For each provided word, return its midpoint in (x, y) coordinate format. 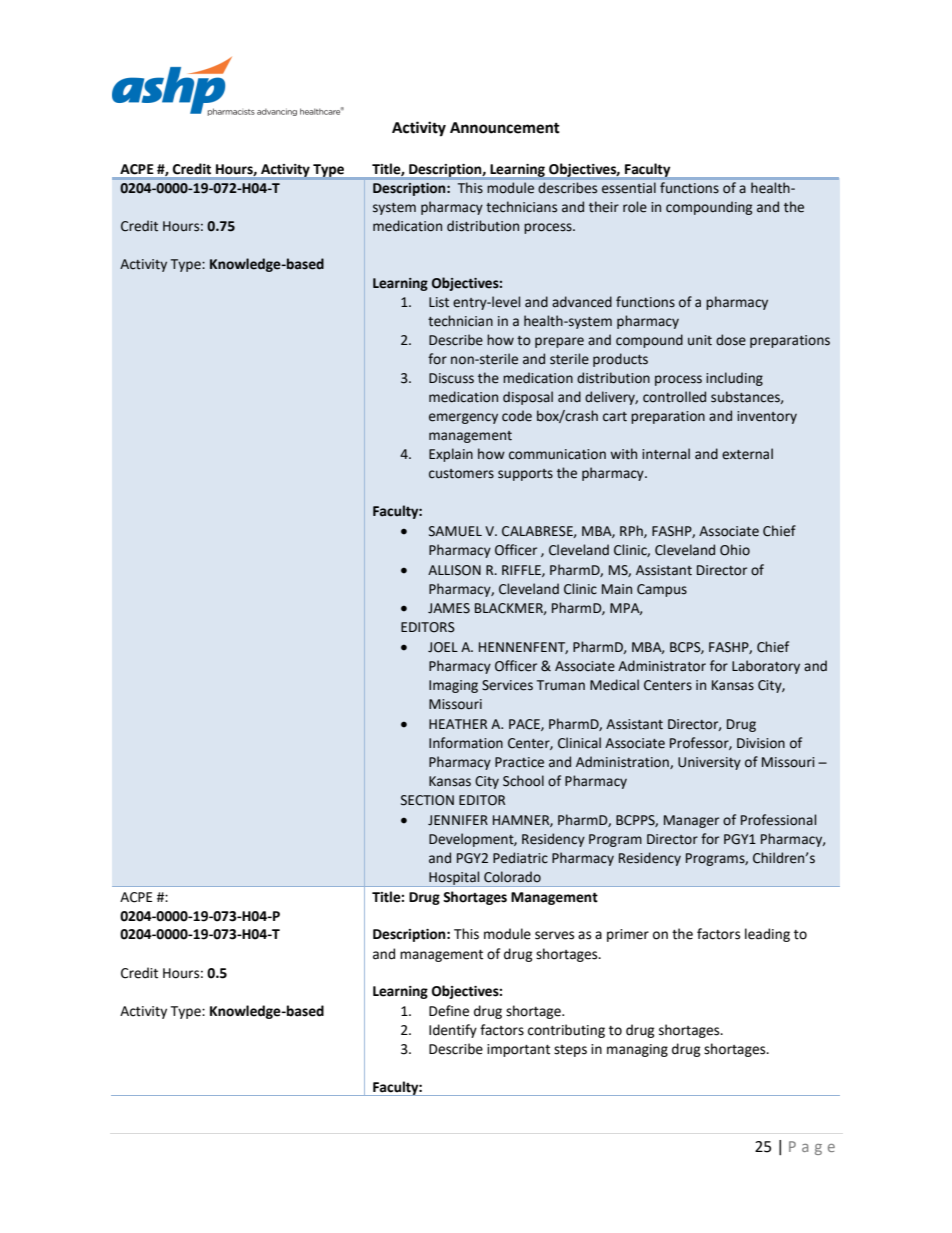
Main (617, 589)
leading (767, 935)
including (734, 379)
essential (629, 187)
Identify (453, 1031)
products (620, 360)
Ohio (735, 550)
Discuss (451, 378)
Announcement (505, 128)
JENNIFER (458, 820)
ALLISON (454, 570)
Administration (623, 762)
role (635, 207)
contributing (566, 1031)
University (709, 763)
